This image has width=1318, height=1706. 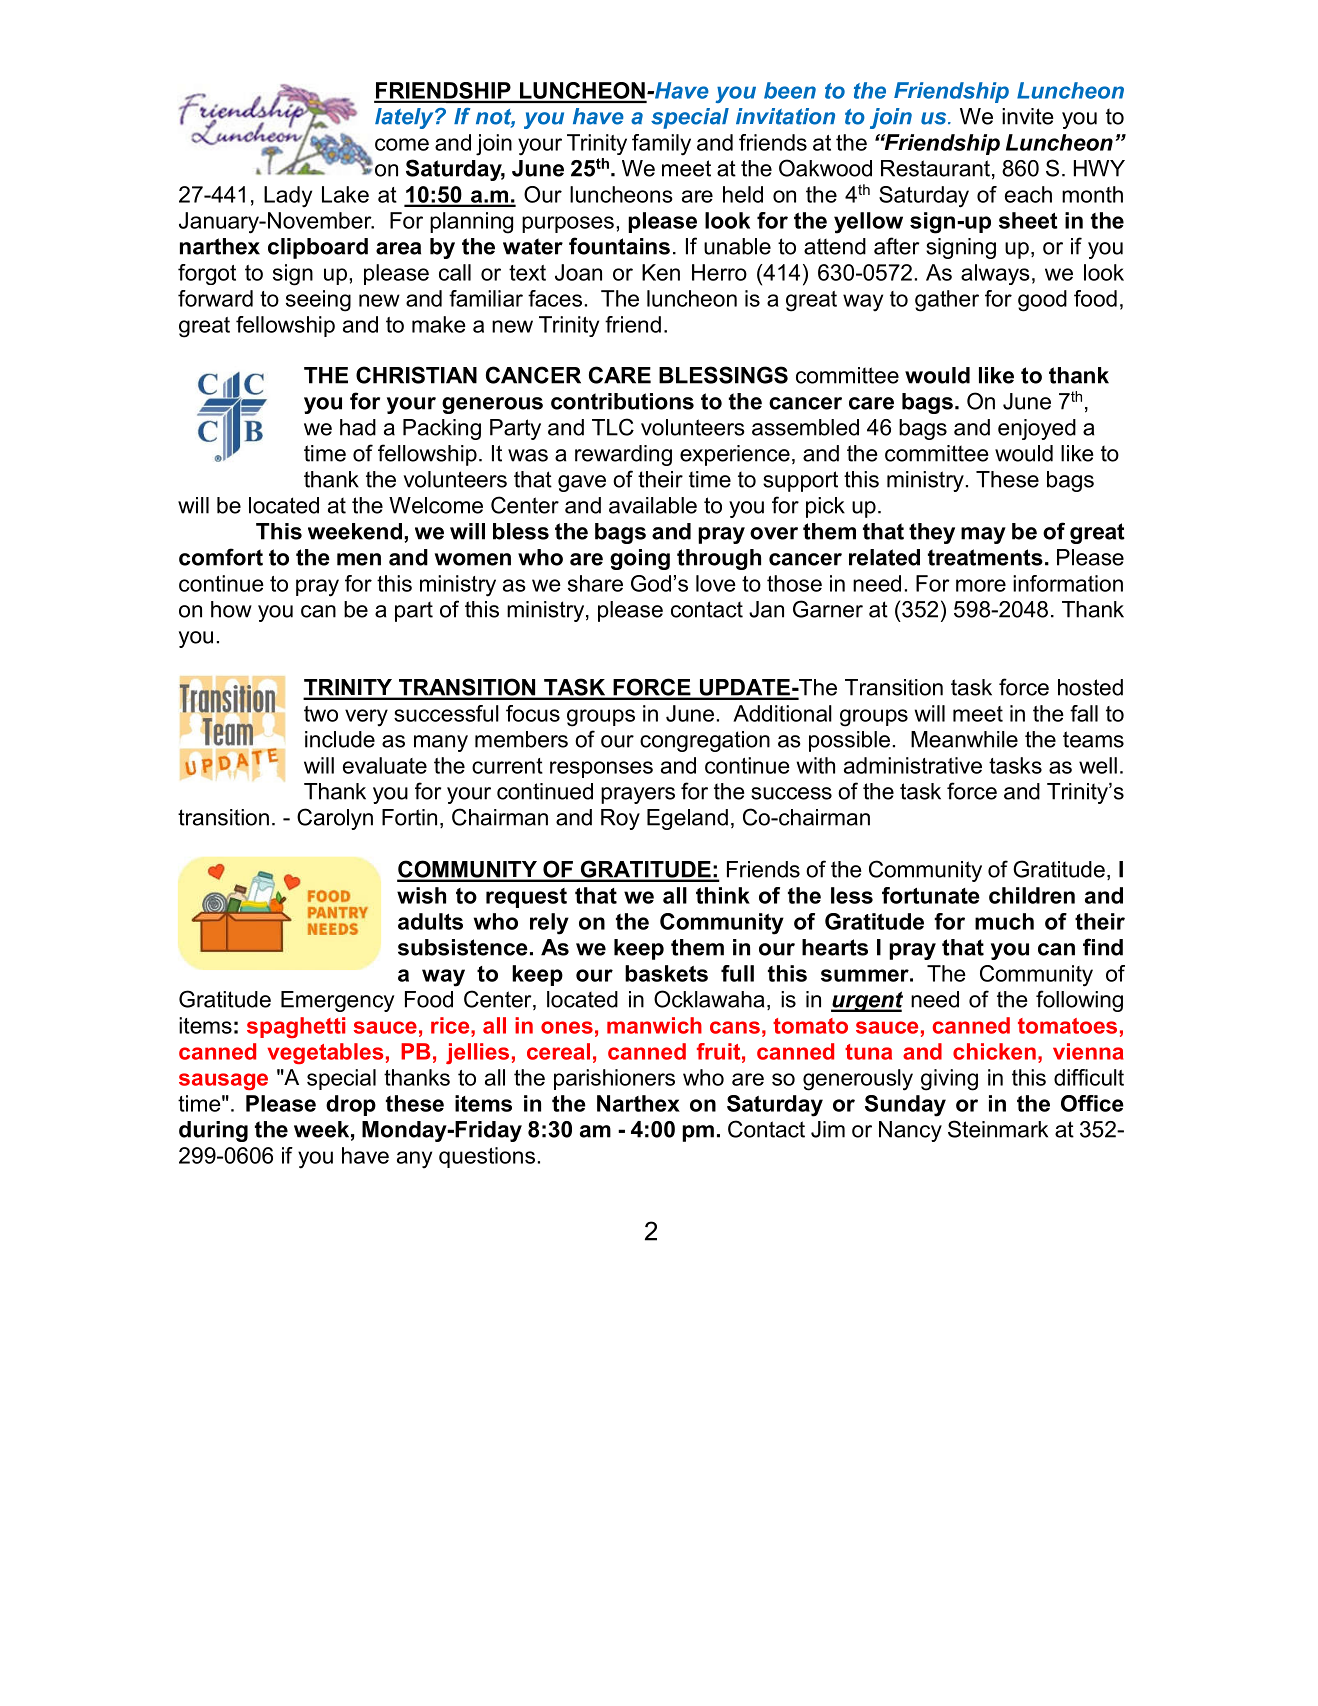 What do you see at coordinates (1028, 116) in the image?
I see `invite` at bounding box center [1028, 116].
